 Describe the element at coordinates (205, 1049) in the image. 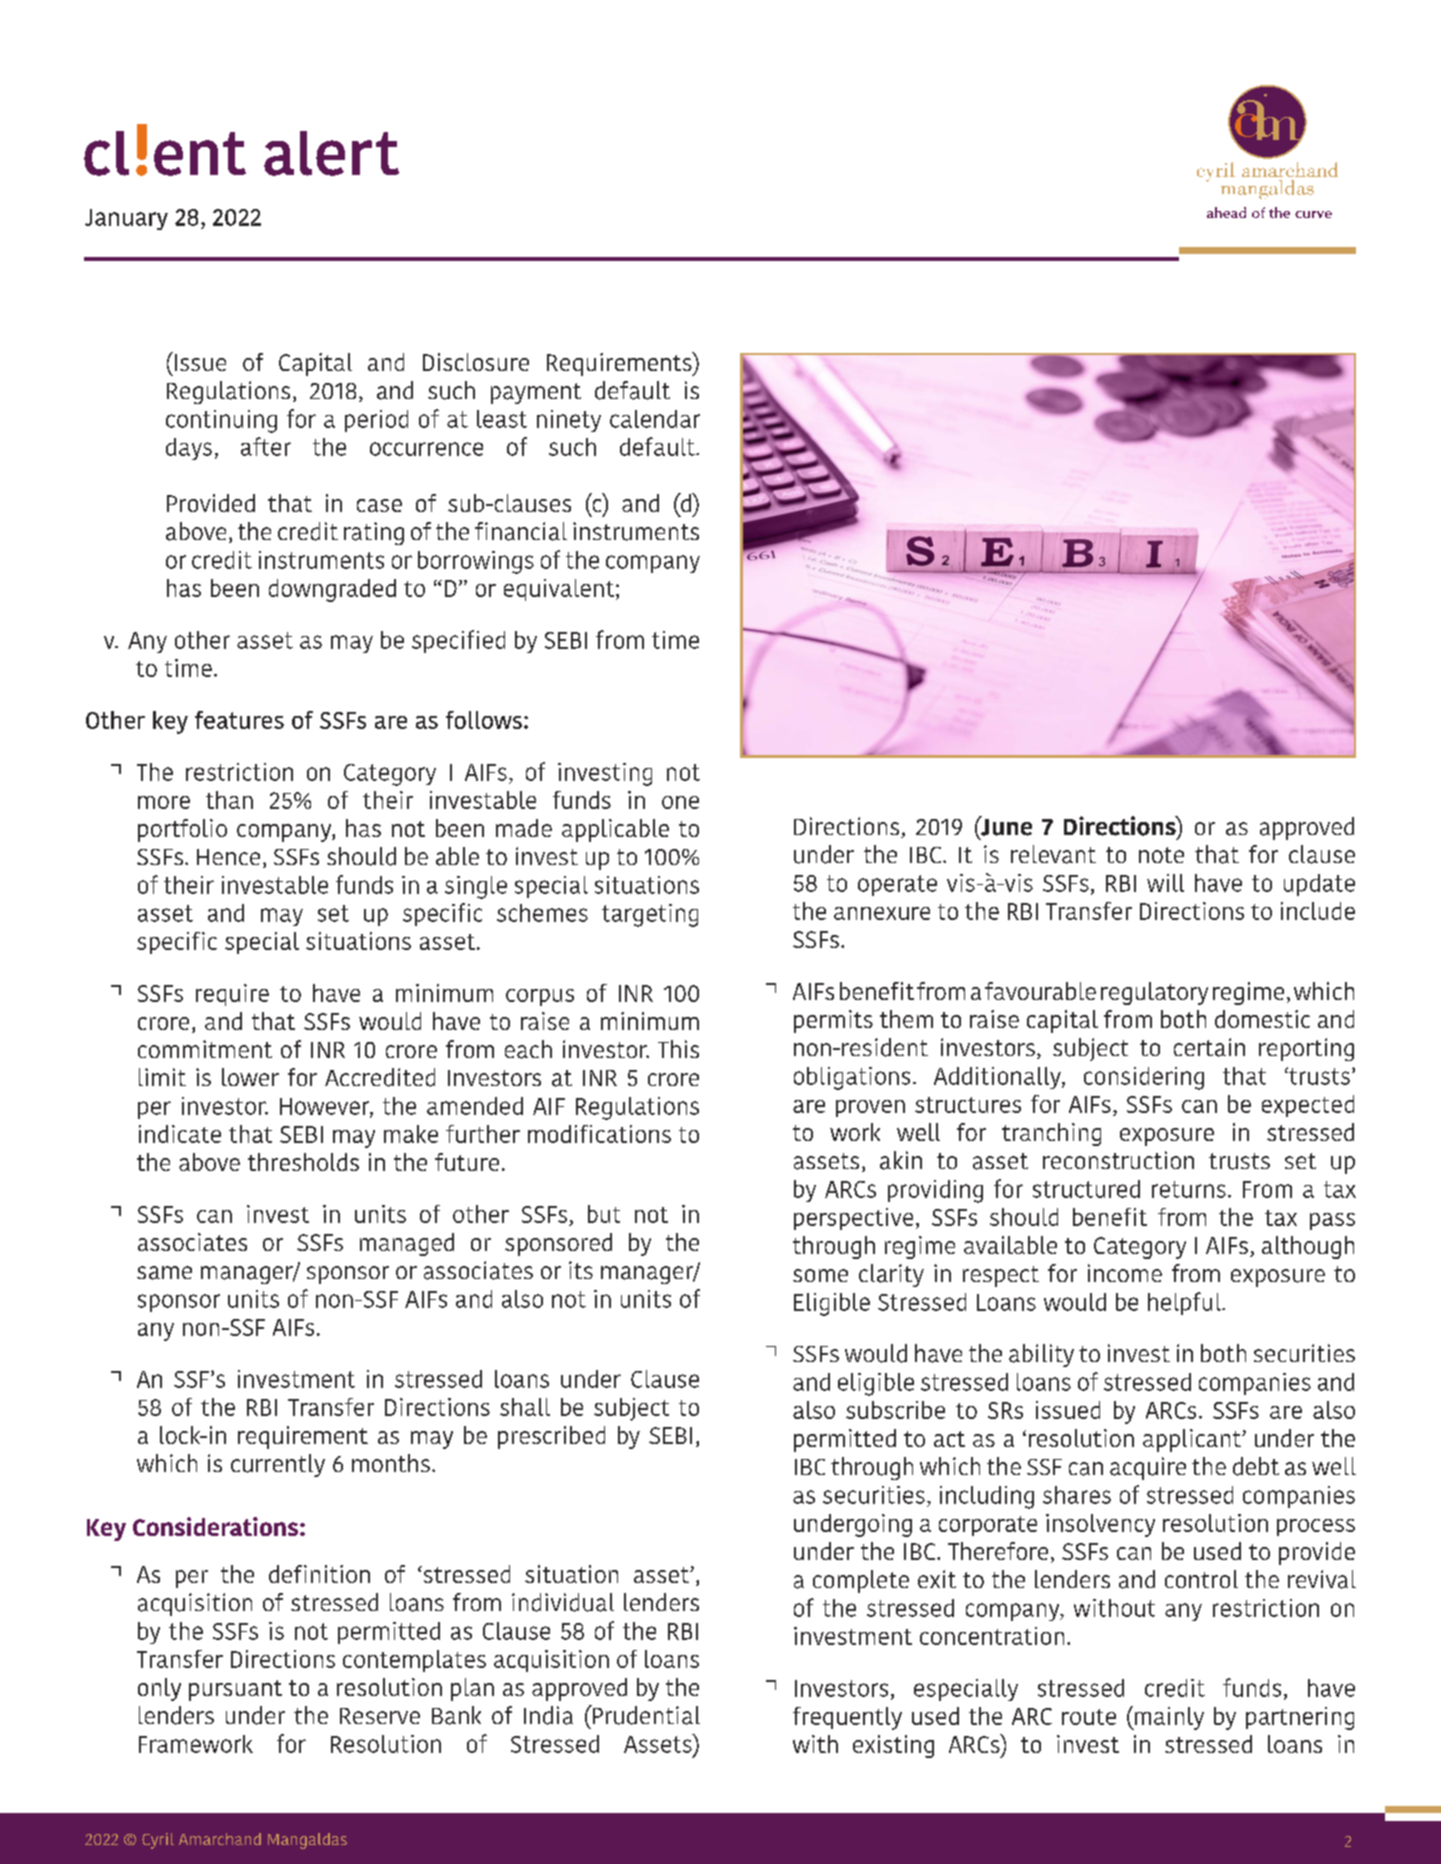

I see `commitment` at that location.
